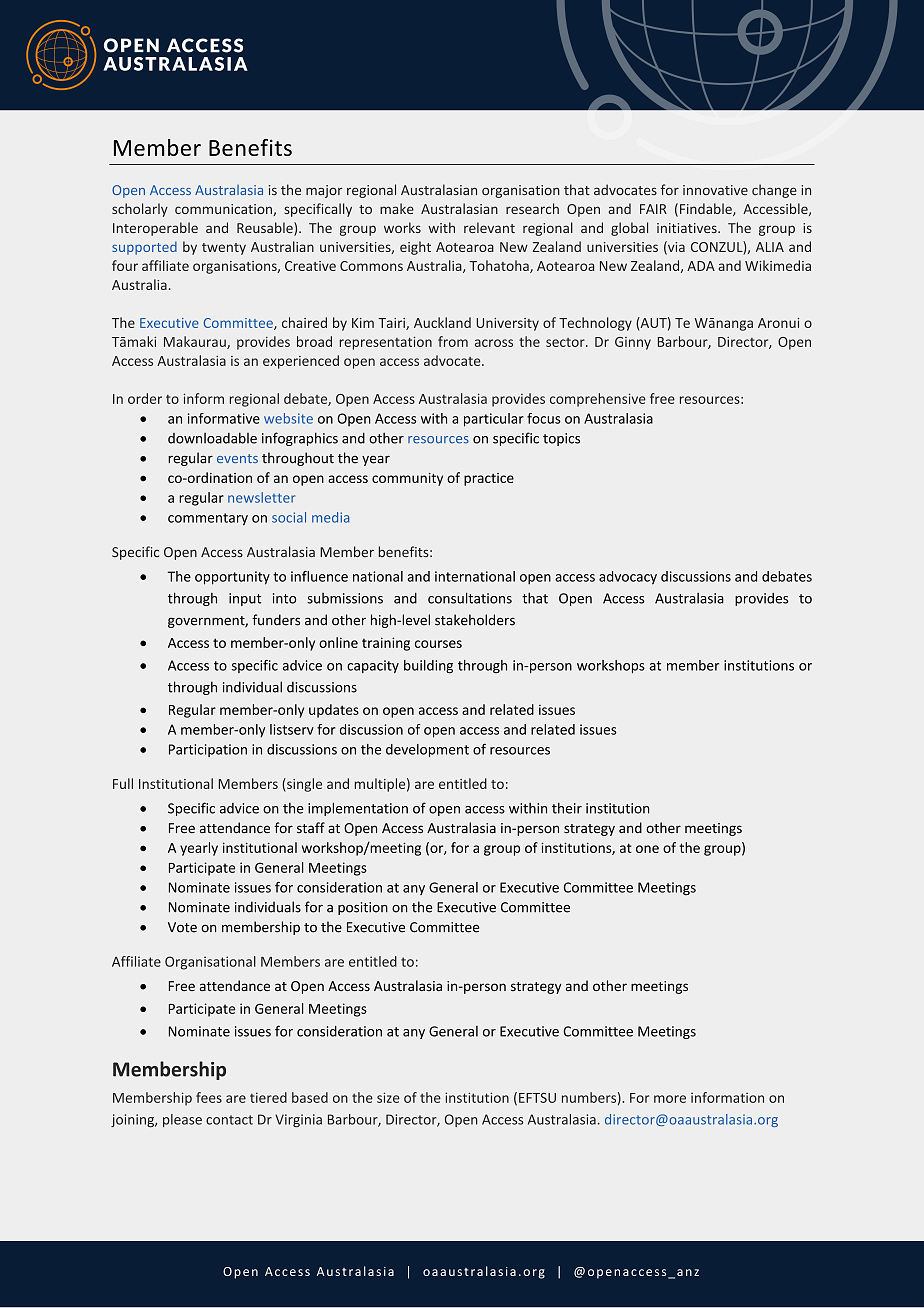  What do you see at coordinates (688, 228) in the page?
I see `initiatives` at bounding box center [688, 228].
